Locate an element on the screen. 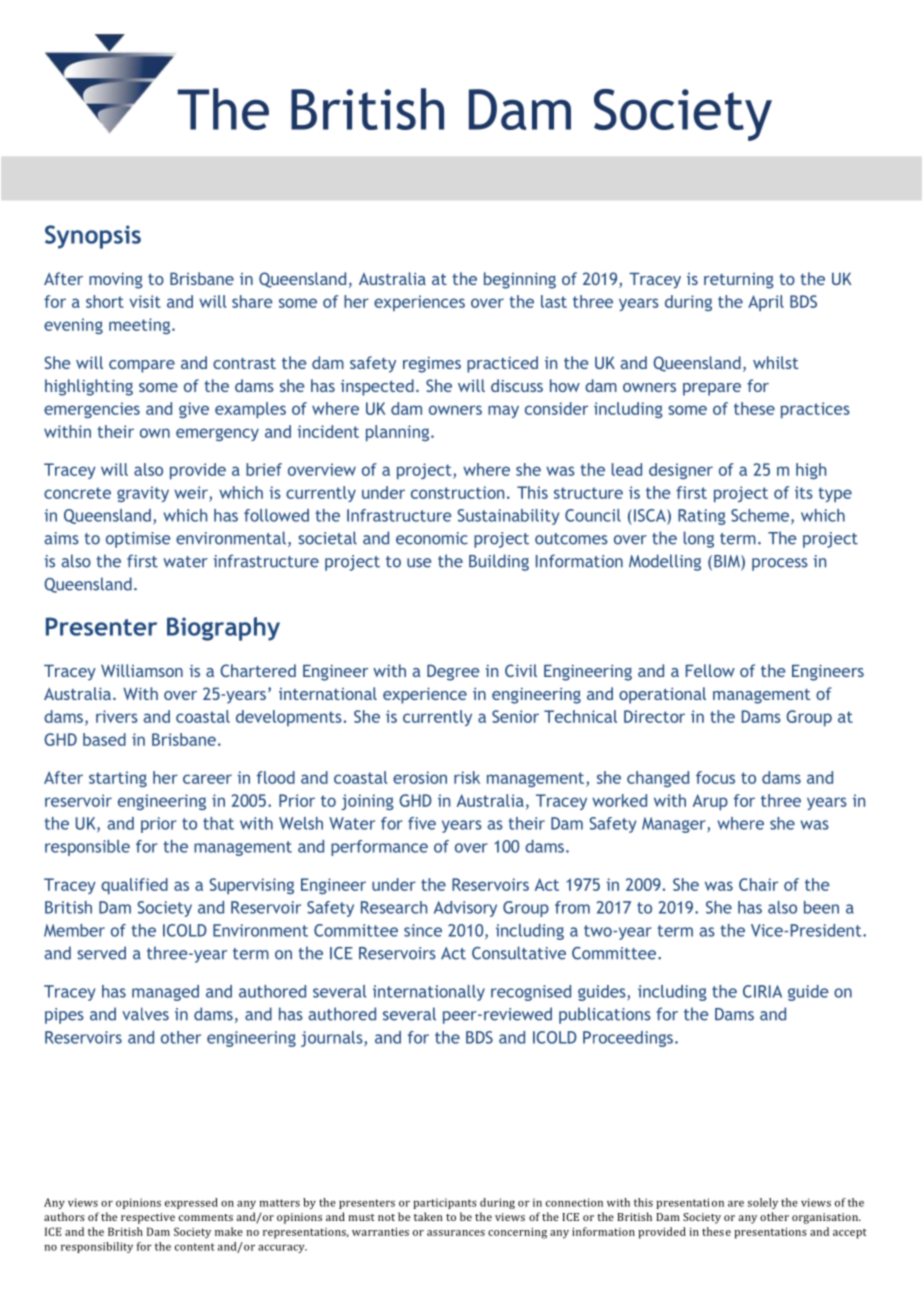 The width and height of the screenshot is (924, 1308). Advisory is located at coordinates (465, 909).
